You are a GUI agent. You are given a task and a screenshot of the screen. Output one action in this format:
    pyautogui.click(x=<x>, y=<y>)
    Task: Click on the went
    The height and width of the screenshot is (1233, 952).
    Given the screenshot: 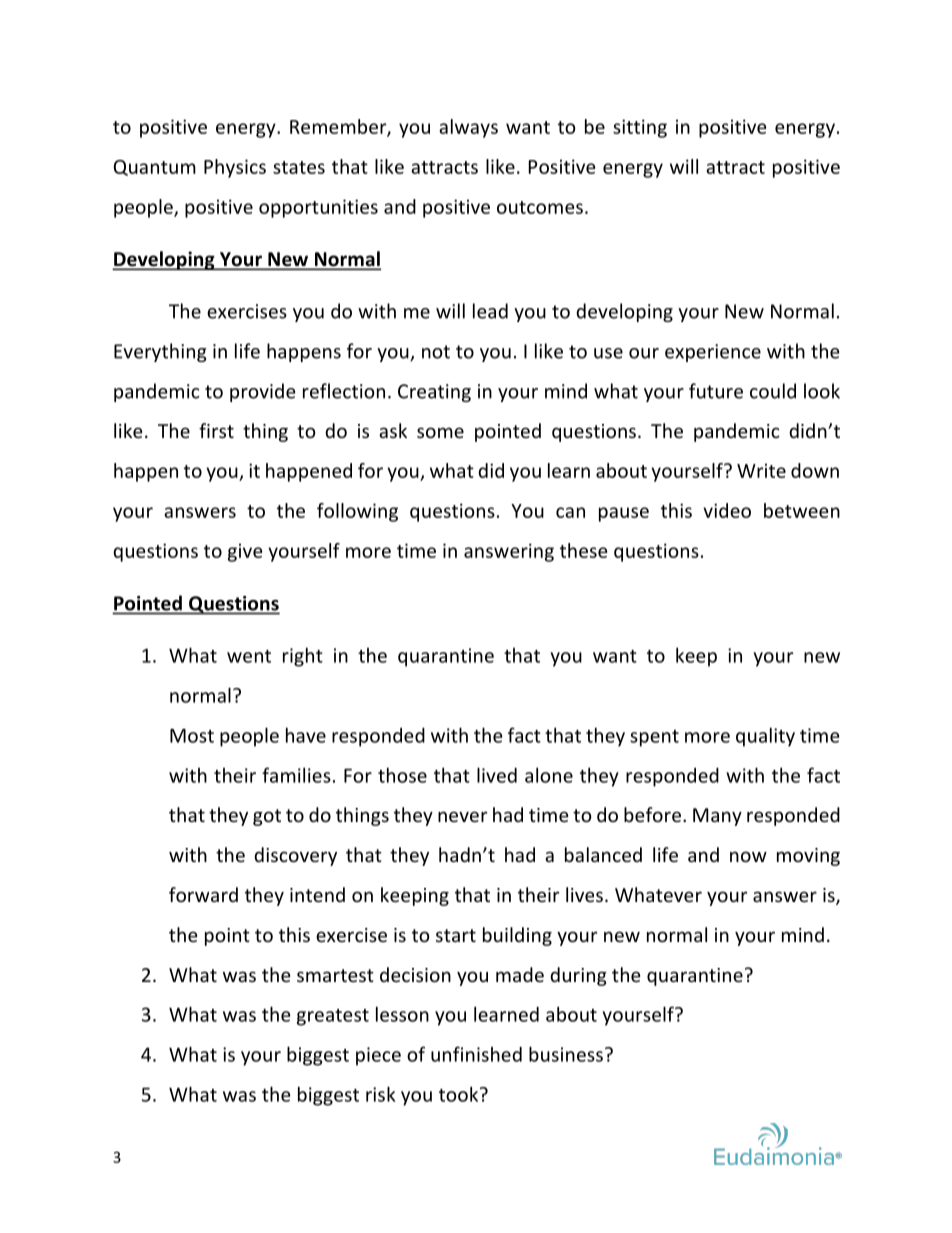 What is the action you would take?
    pyautogui.click(x=249, y=656)
